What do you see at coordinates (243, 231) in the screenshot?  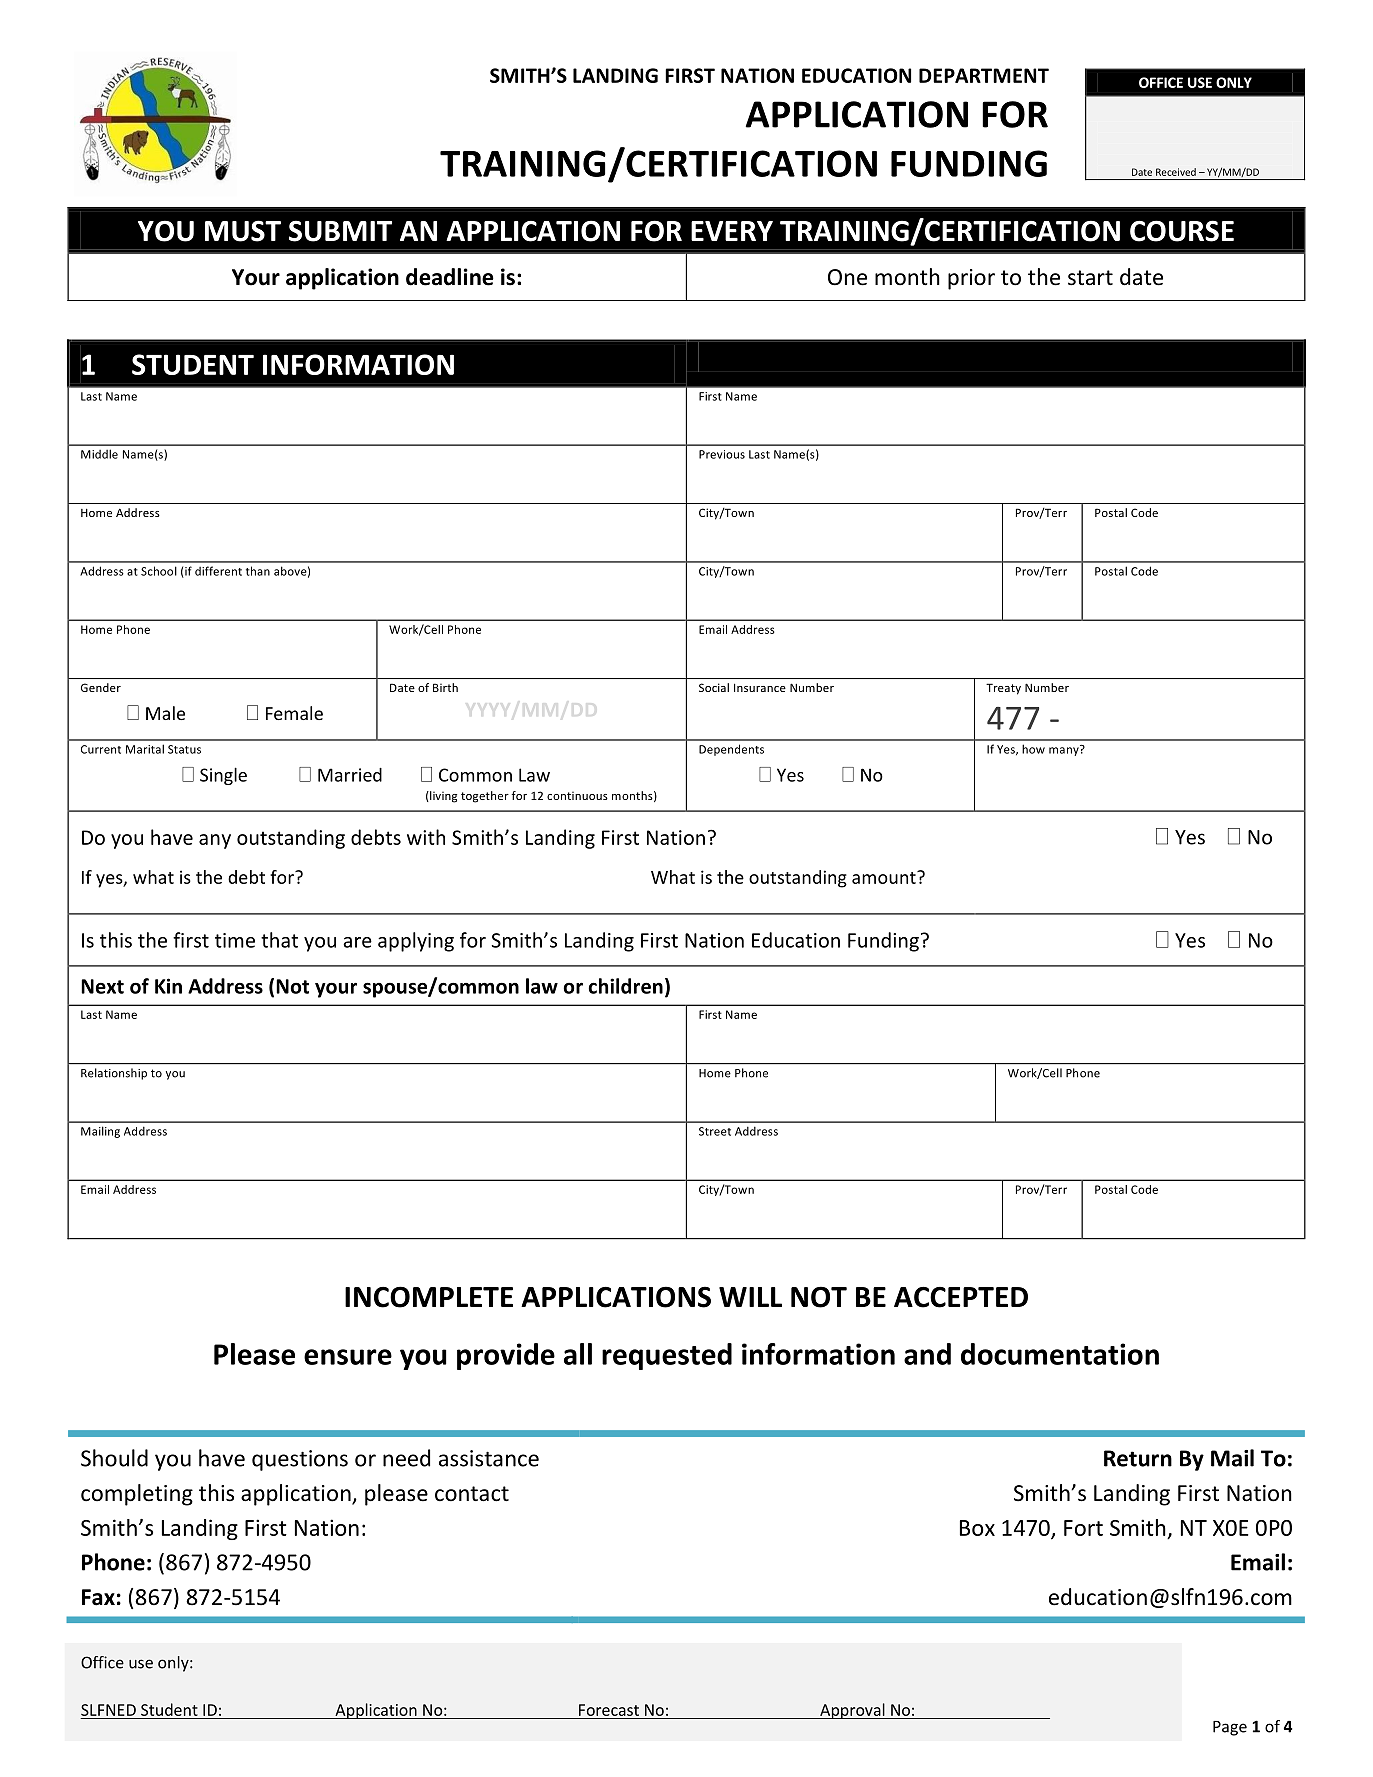 I see `MUST` at bounding box center [243, 231].
